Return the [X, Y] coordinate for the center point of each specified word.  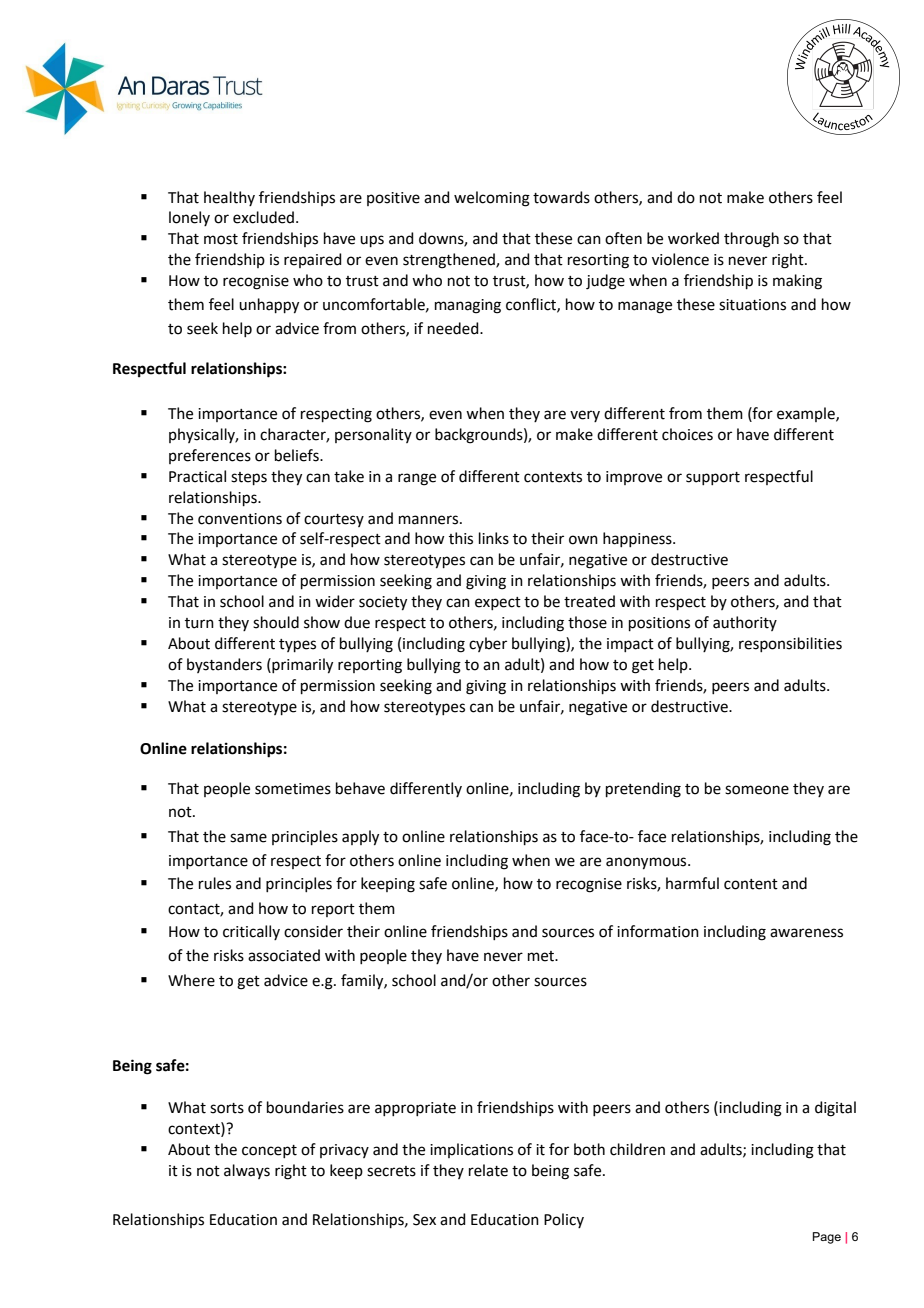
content [751, 884]
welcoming [492, 199]
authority [745, 623]
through [751, 240]
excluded [265, 217]
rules [215, 883]
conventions [240, 519]
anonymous [647, 863]
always [247, 1171]
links [494, 538]
